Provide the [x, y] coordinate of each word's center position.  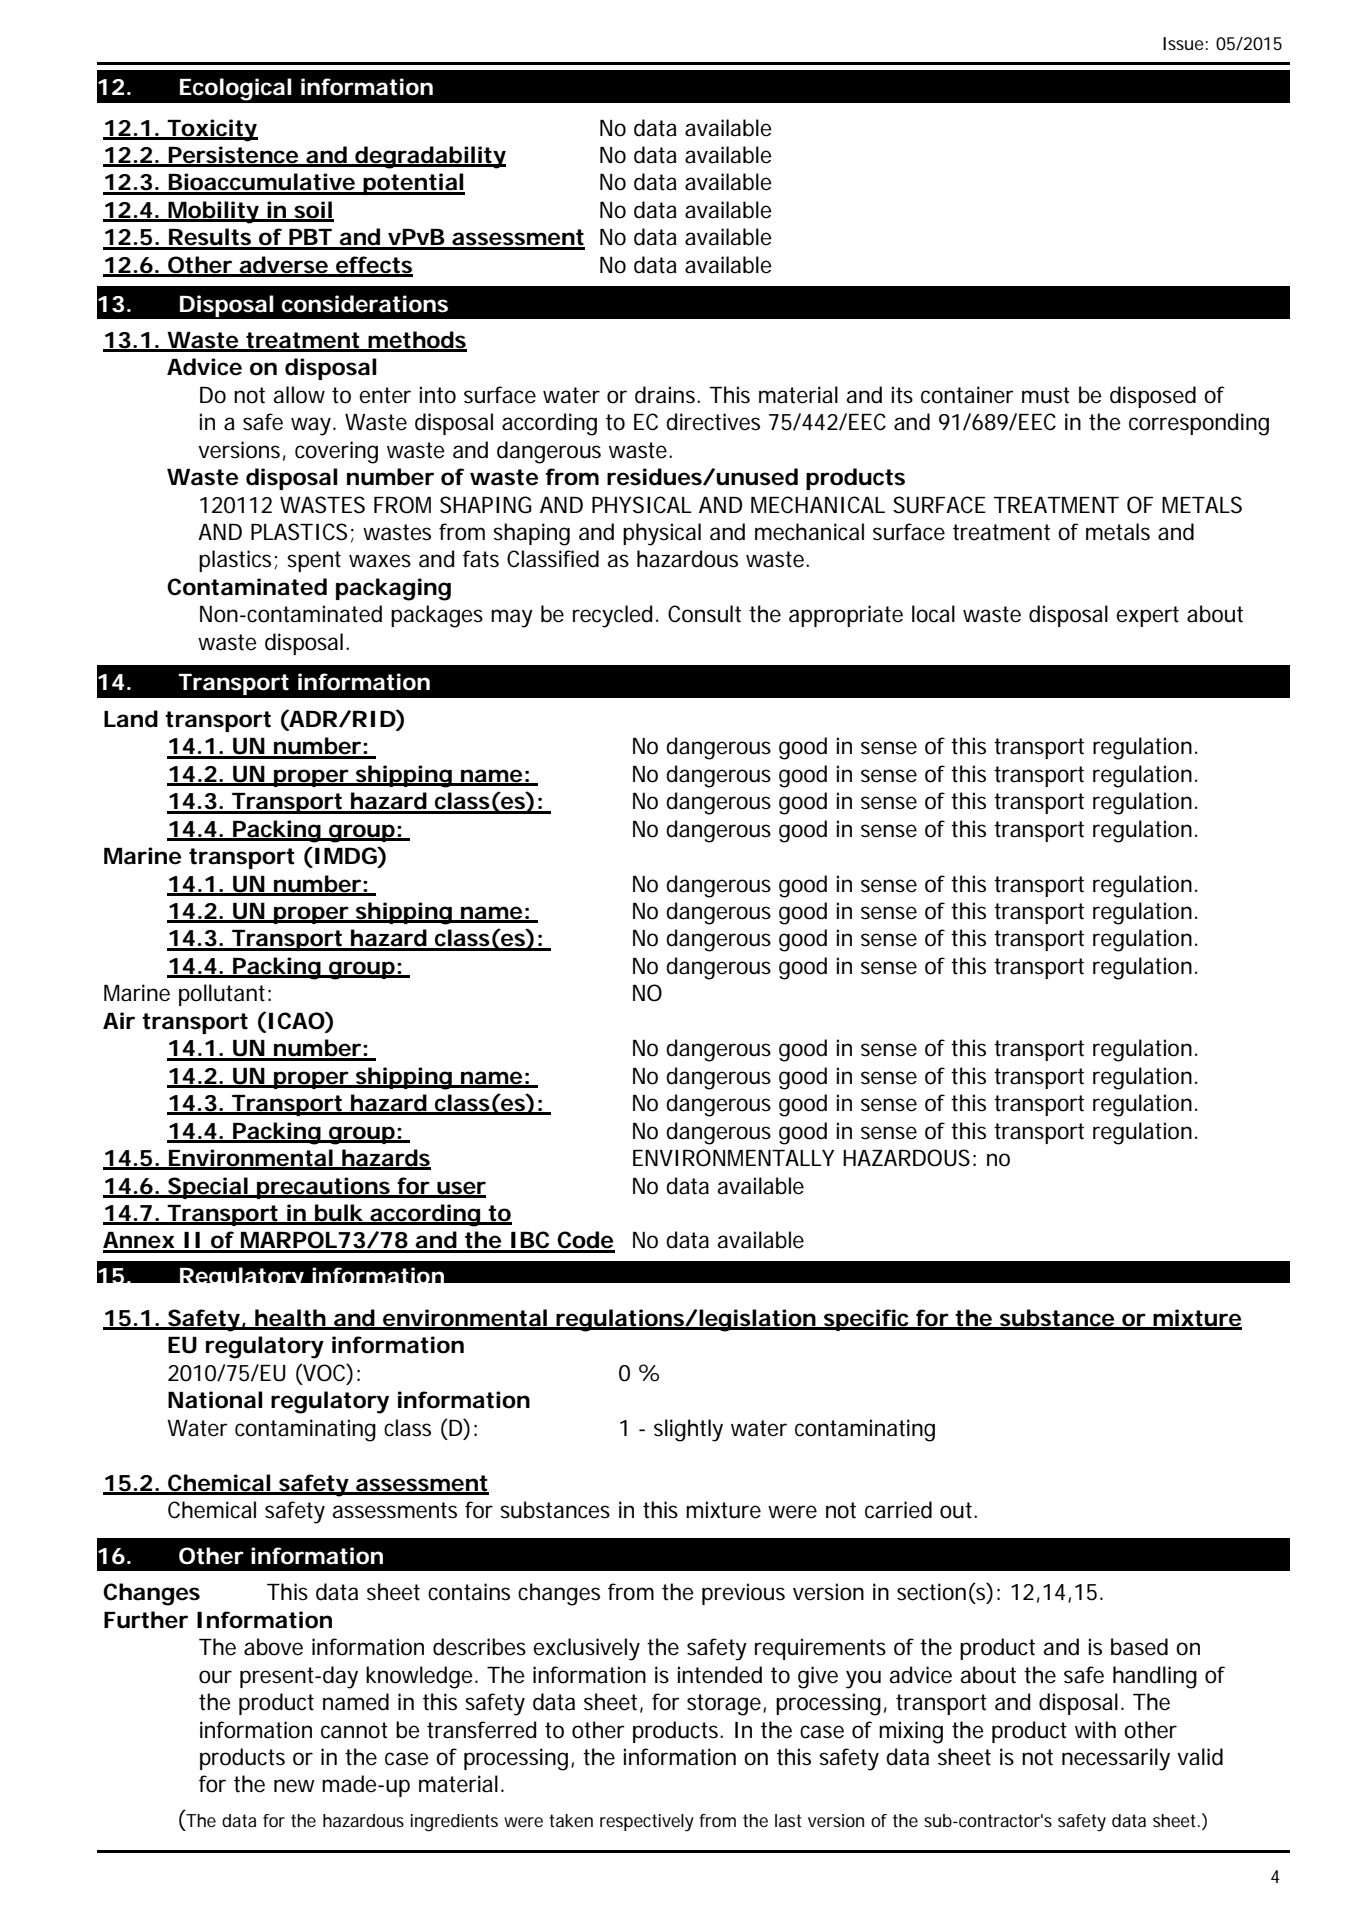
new [294, 1786]
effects [373, 266]
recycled [612, 616]
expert [1147, 616]
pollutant [222, 995]
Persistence [233, 156]
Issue [1183, 43]
